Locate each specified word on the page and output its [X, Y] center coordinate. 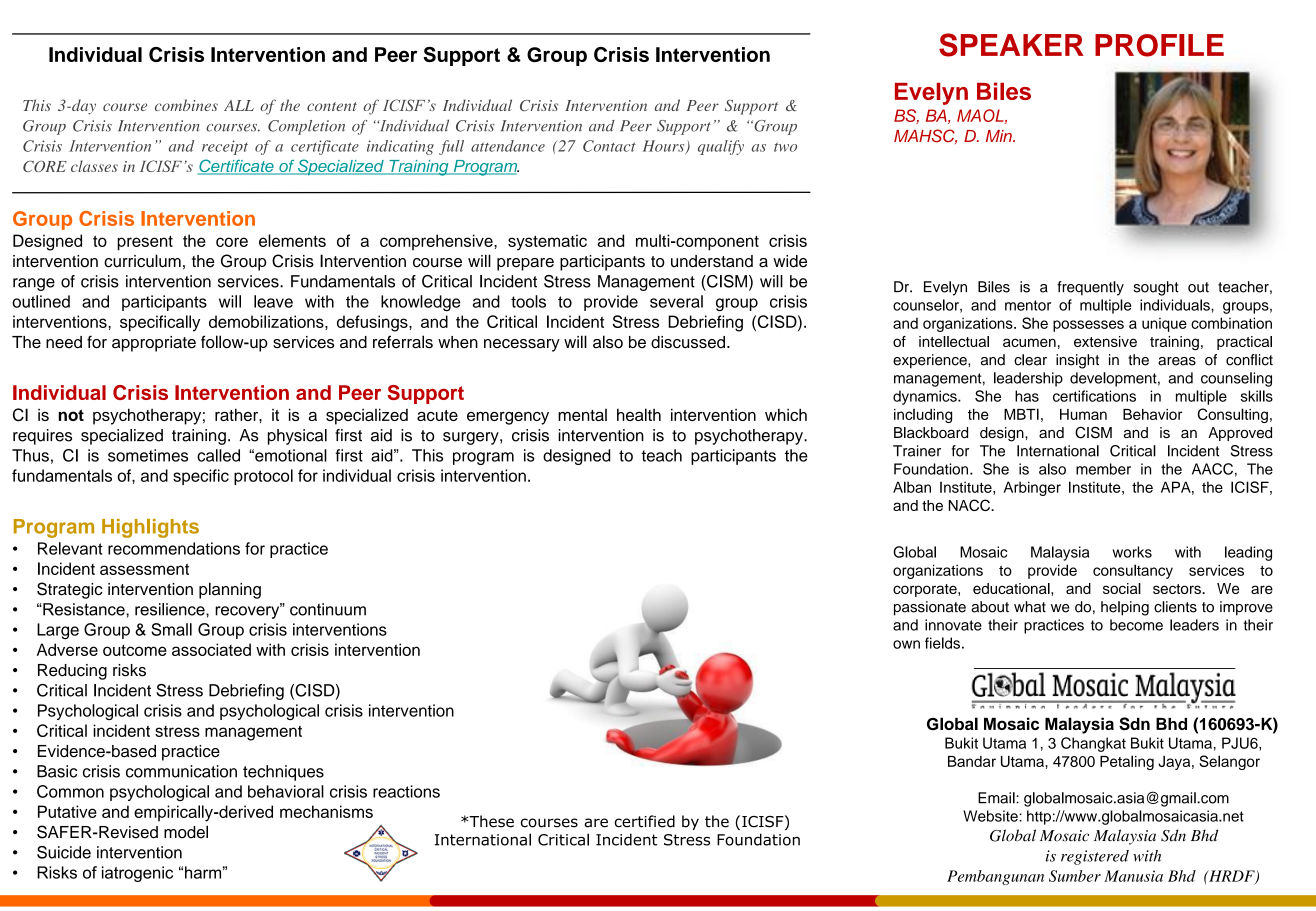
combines [186, 105]
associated [211, 649]
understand [712, 261]
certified [644, 821]
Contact [609, 146]
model [186, 832]
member [1103, 469]
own [906, 644]
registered [1095, 857]
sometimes [148, 455]
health [639, 414]
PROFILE [1159, 45]
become [1136, 625]
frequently [1090, 288]
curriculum [142, 261]
